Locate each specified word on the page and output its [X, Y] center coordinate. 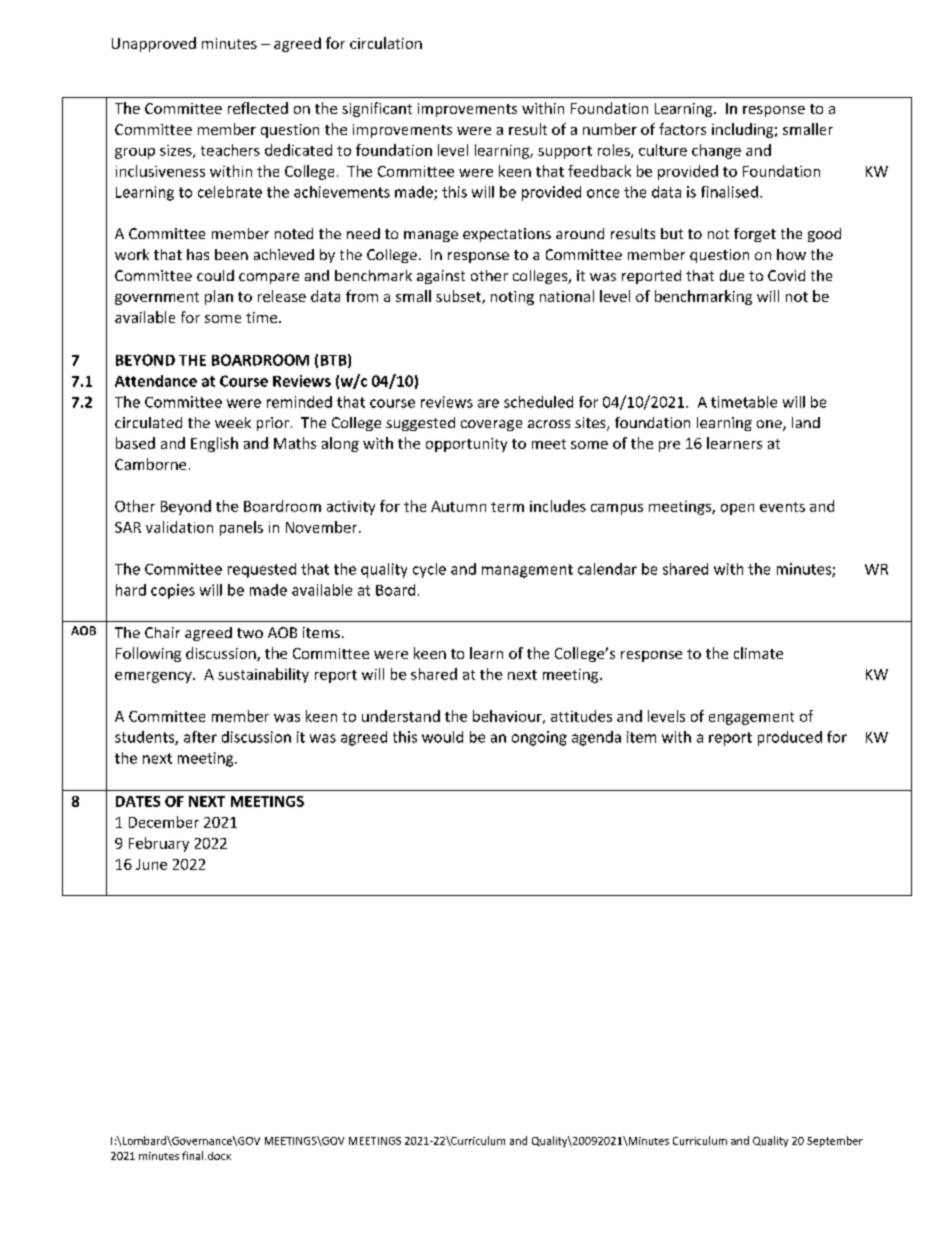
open [737, 509]
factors [682, 129]
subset [459, 297]
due [732, 275]
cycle [429, 570]
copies [173, 591]
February [159, 844]
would [442, 737]
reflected [258, 108]
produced [790, 738]
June [151, 864]
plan [219, 297]
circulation [386, 43]
